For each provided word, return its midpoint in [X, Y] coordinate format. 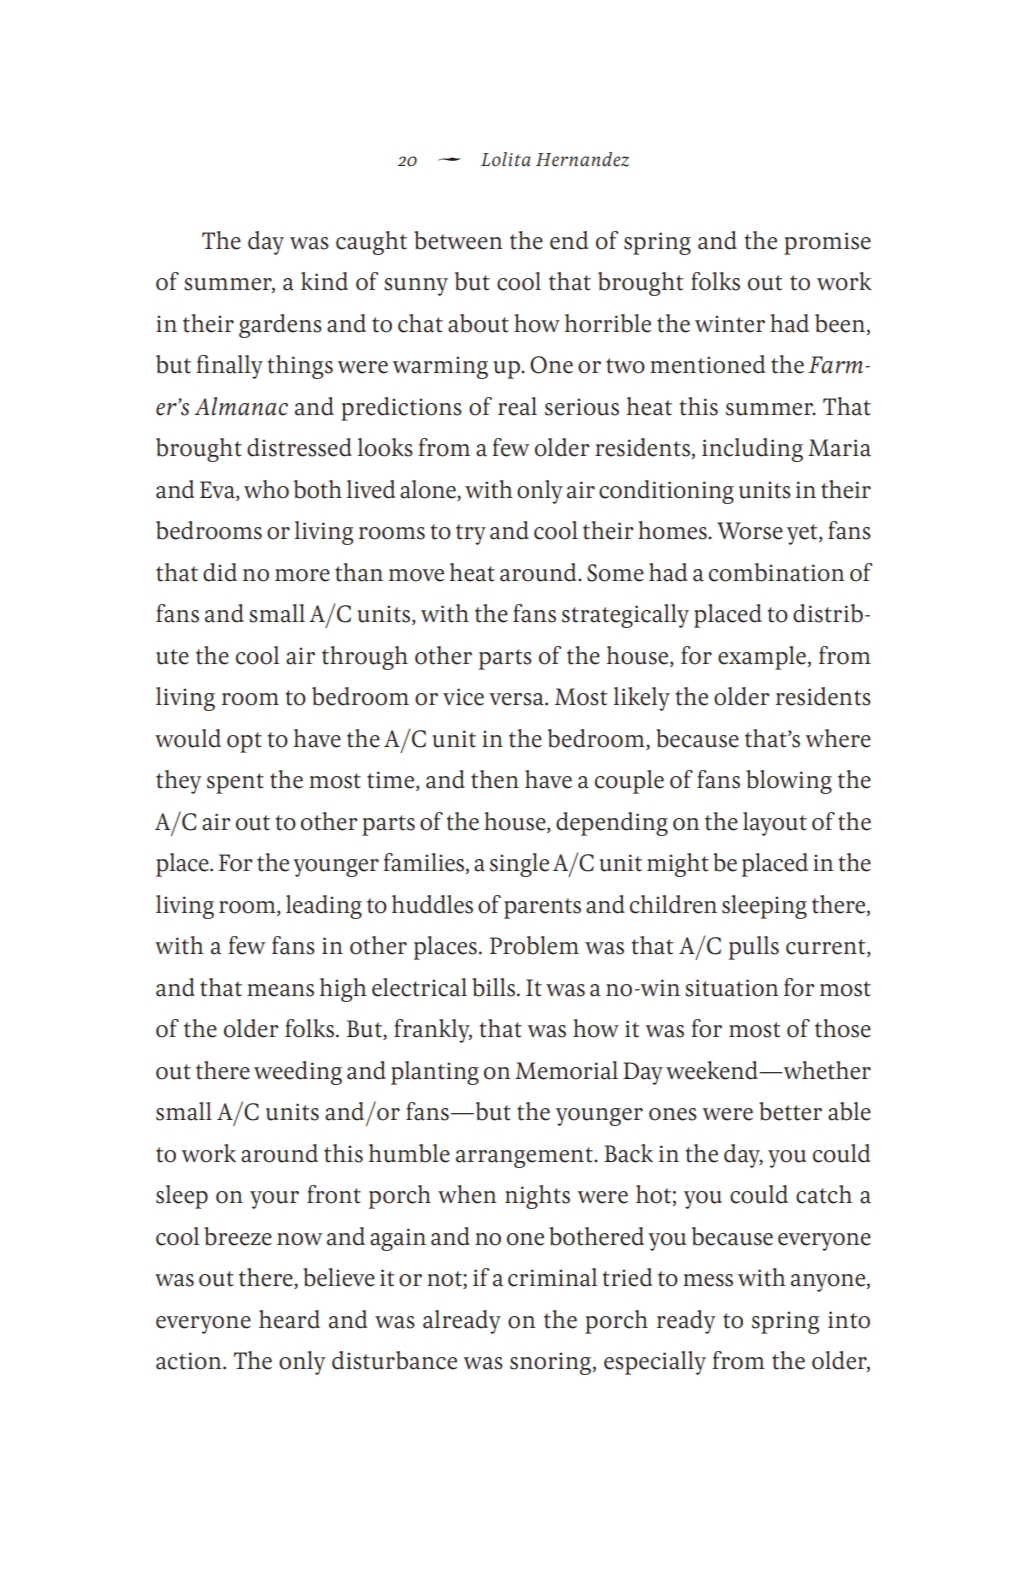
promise [827, 243]
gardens [280, 326]
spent [235, 783]
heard [289, 1319]
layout [775, 824]
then [495, 779]
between [458, 240]
